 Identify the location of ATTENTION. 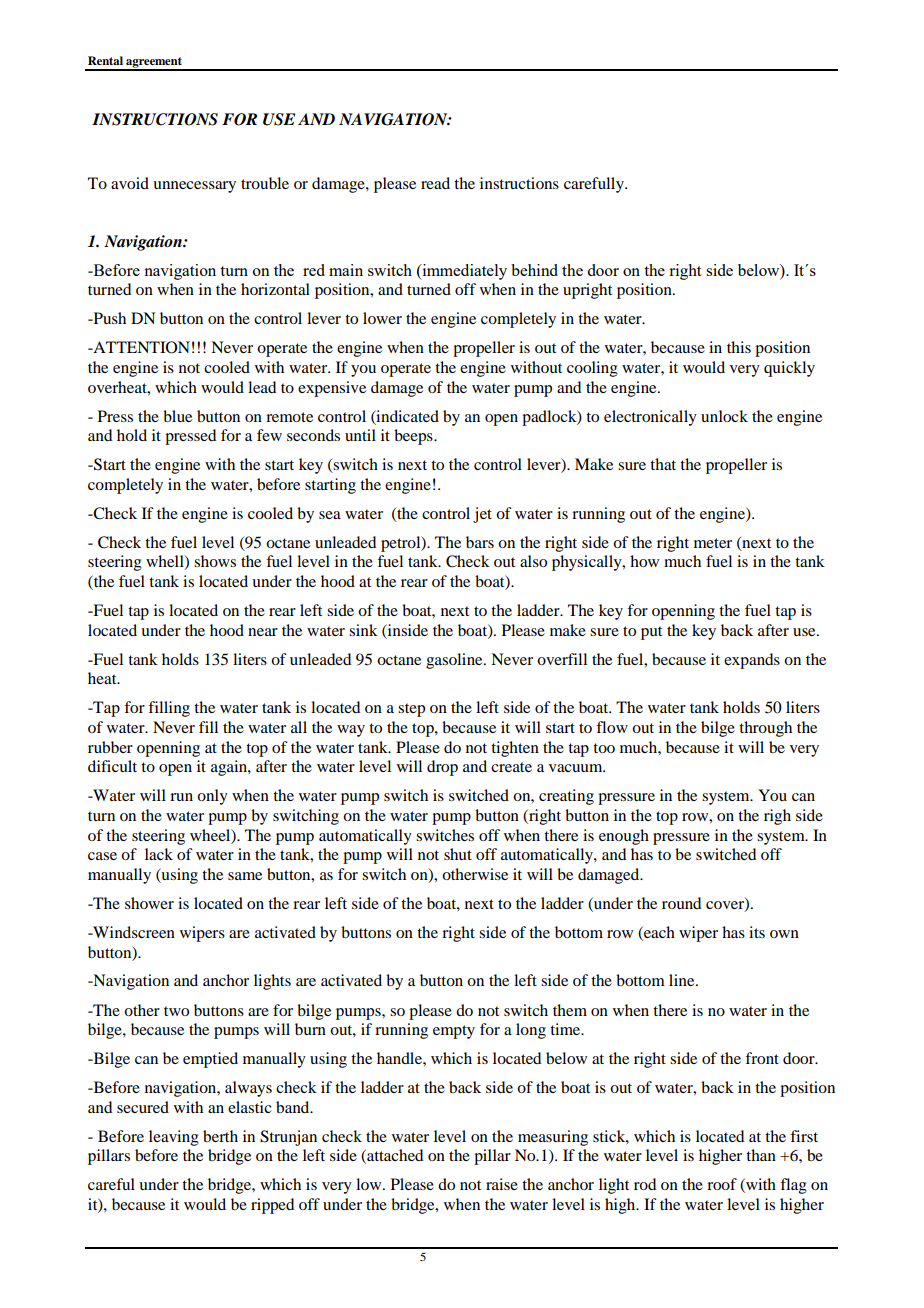
(140, 347).
